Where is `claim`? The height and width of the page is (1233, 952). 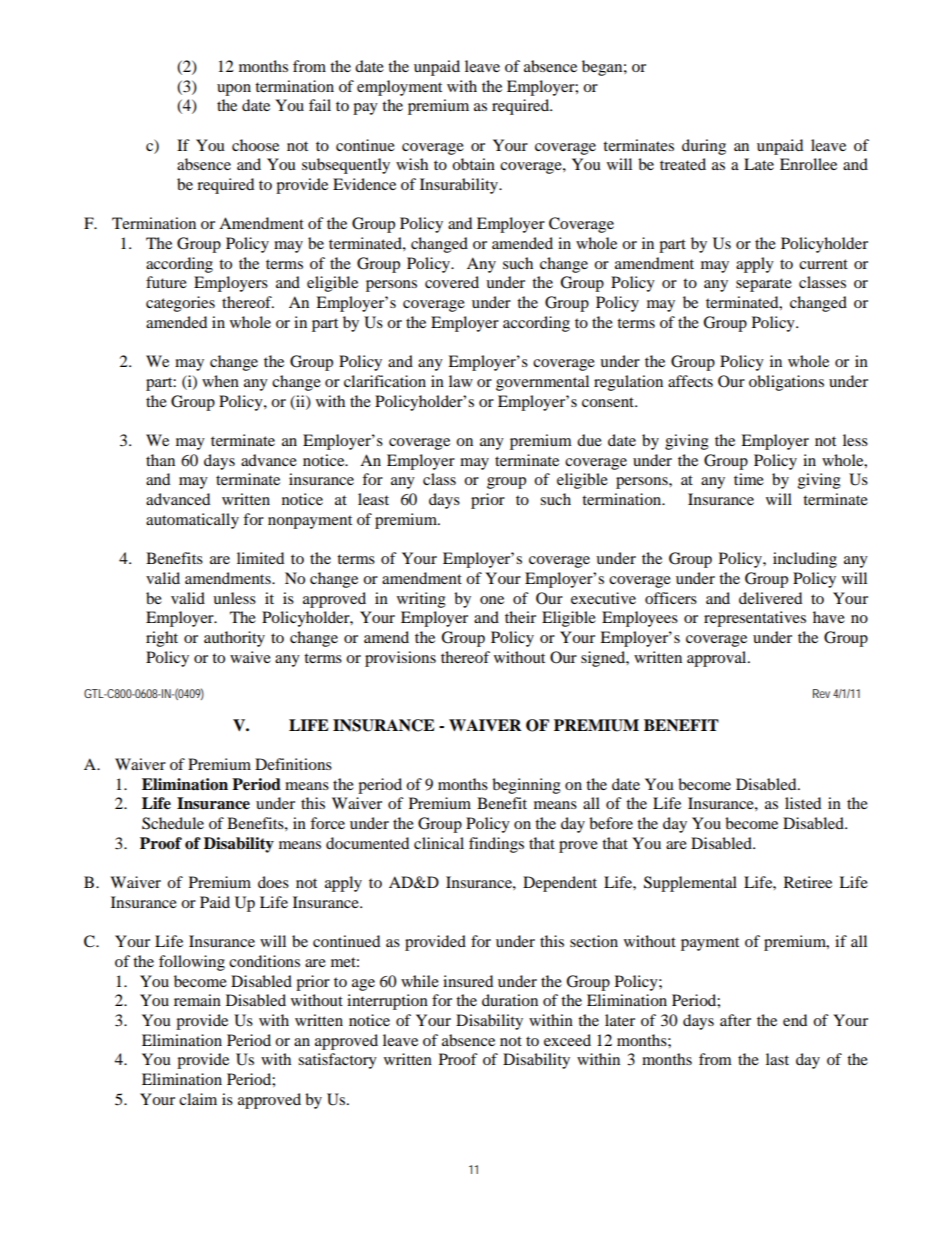
claim is located at coordinates (198, 1099).
